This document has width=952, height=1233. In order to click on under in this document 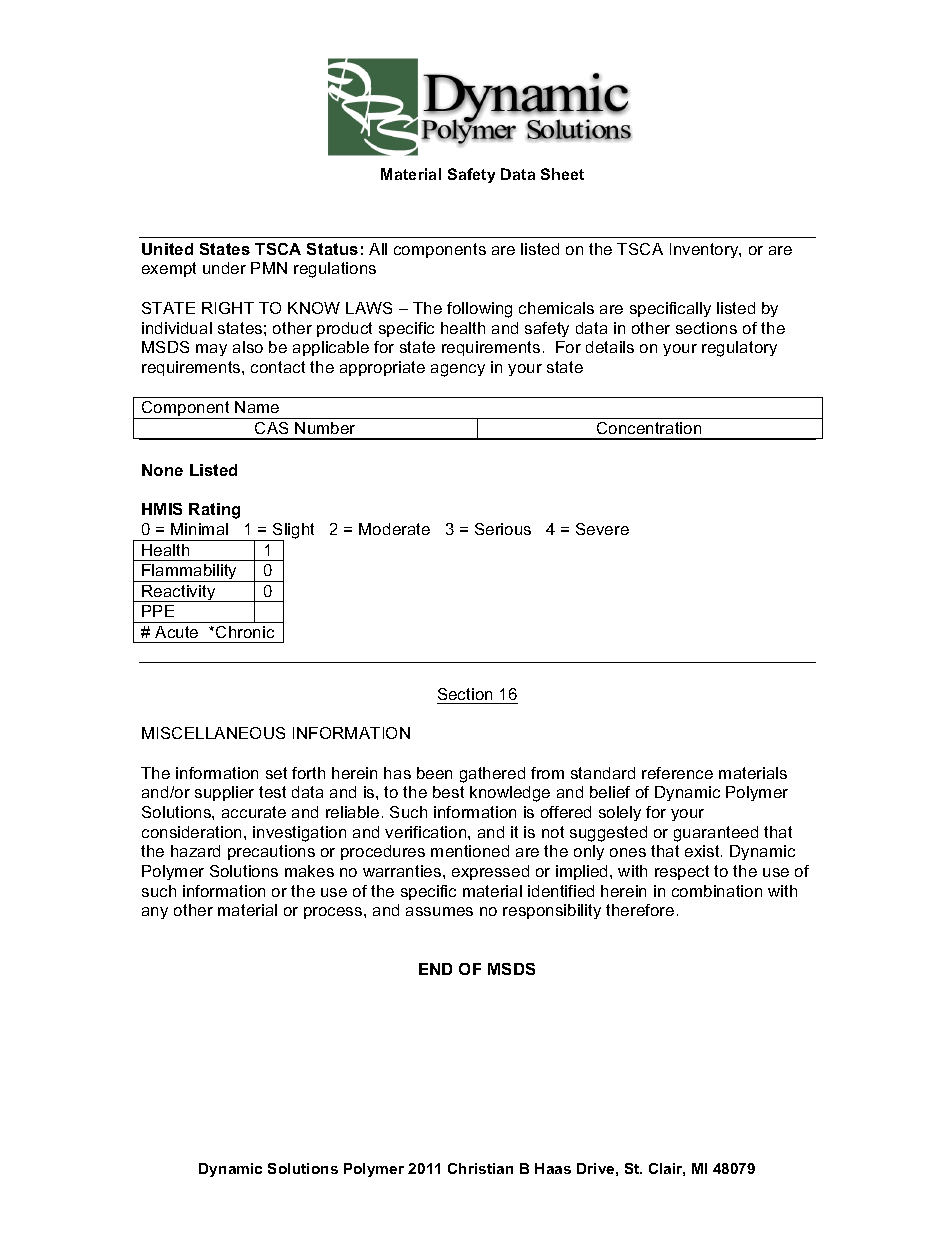, I will do `click(224, 268)`.
